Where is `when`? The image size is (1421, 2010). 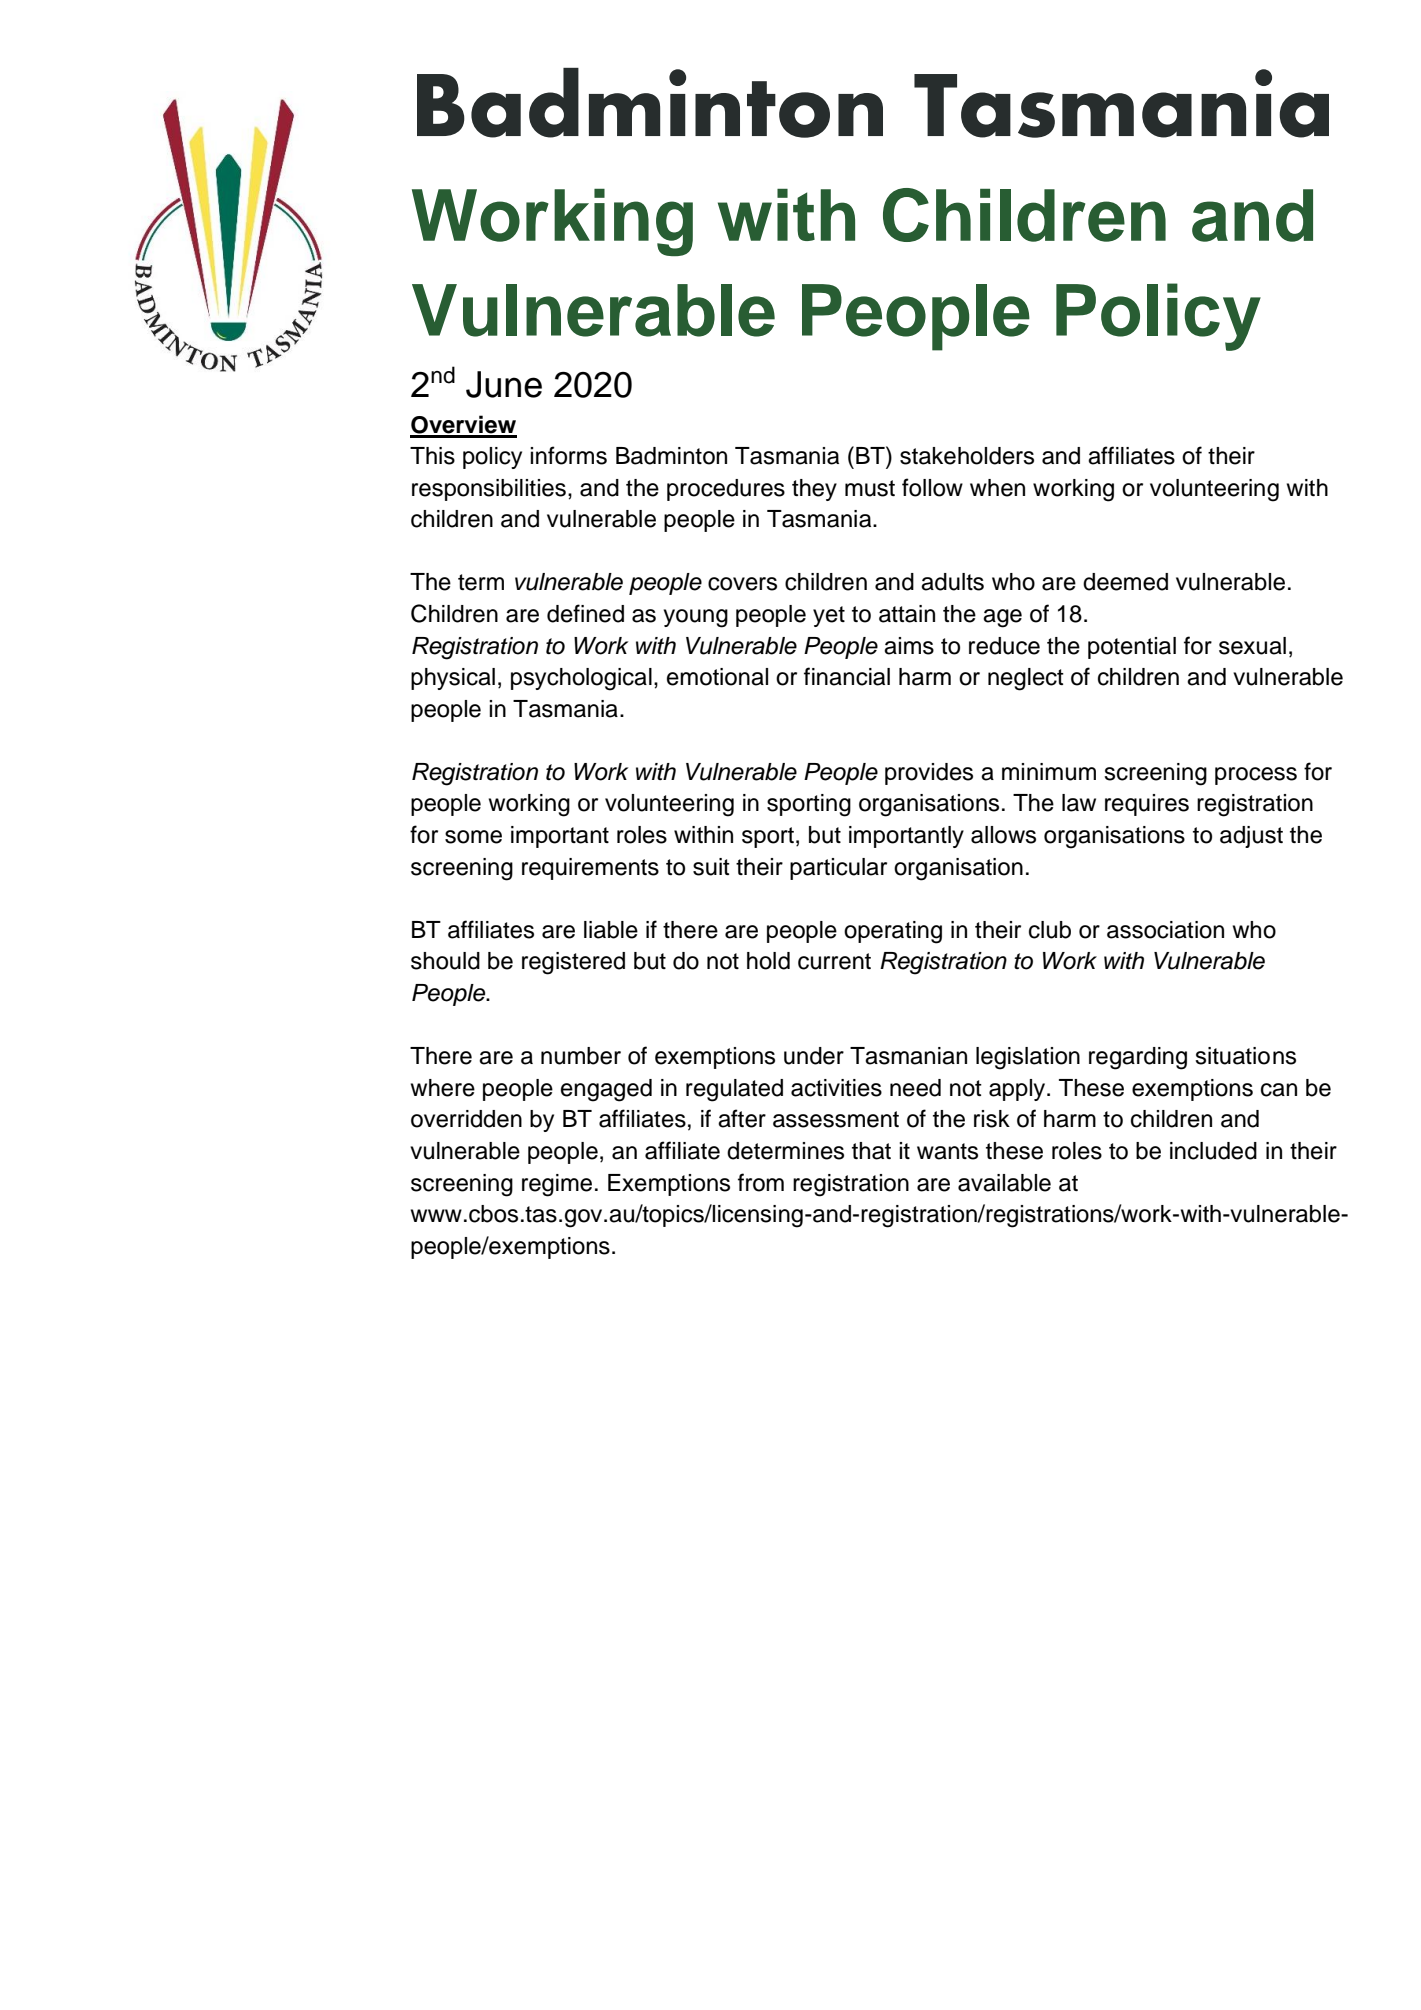 when is located at coordinates (997, 488).
